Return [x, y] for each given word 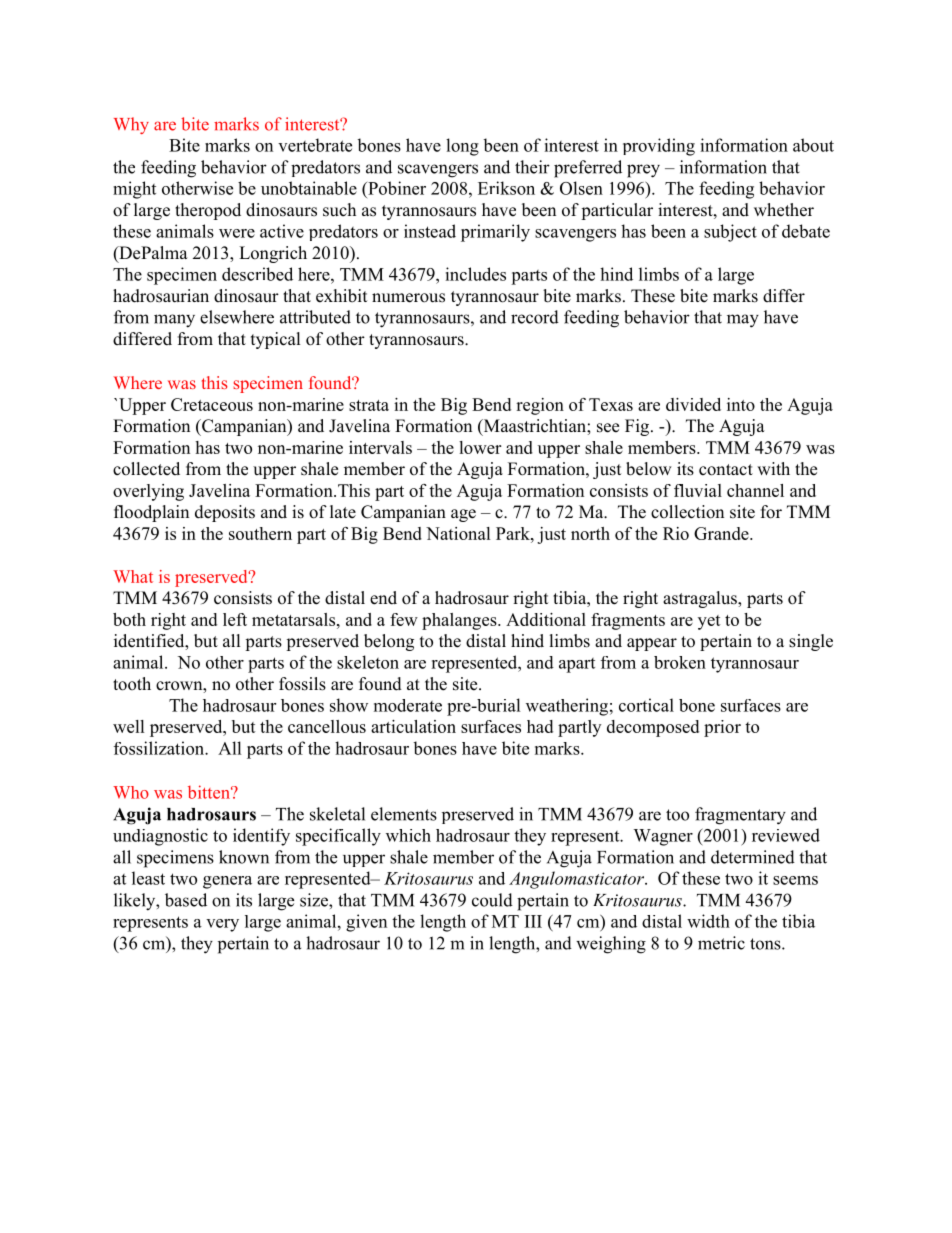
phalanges [460, 621]
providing [659, 147]
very [222, 925]
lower [480, 447]
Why [131, 125]
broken [680, 662]
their [532, 167]
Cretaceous [212, 404]
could [492, 900]
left [235, 619]
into [741, 404]
